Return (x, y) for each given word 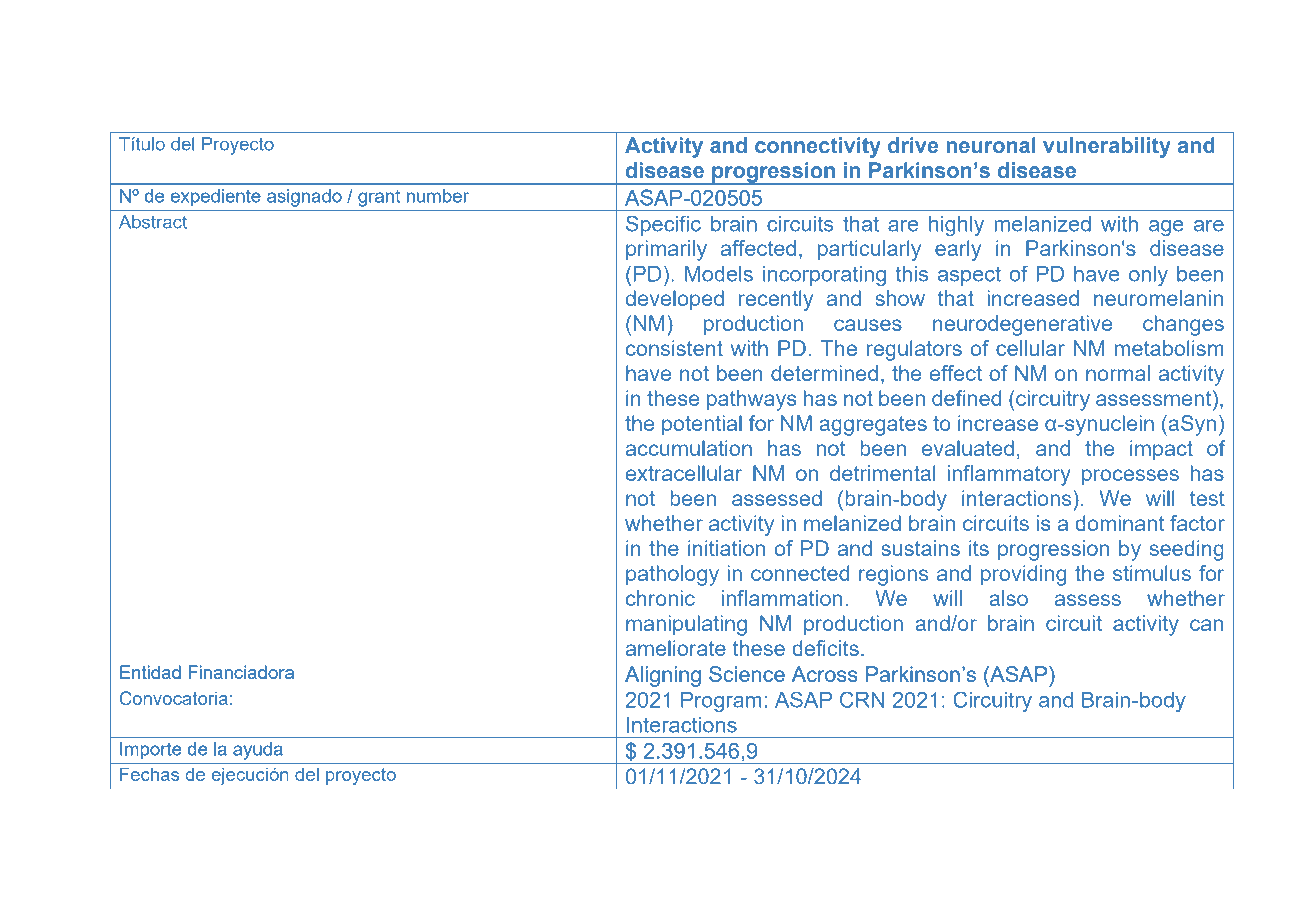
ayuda (257, 751)
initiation (726, 548)
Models (719, 274)
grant (379, 198)
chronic (660, 598)
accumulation (689, 448)
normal (1118, 373)
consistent (674, 348)
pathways (751, 400)
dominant (1119, 523)
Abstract (153, 222)
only (1148, 276)
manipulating (686, 625)
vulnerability (1107, 147)
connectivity (818, 147)
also (1008, 598)
